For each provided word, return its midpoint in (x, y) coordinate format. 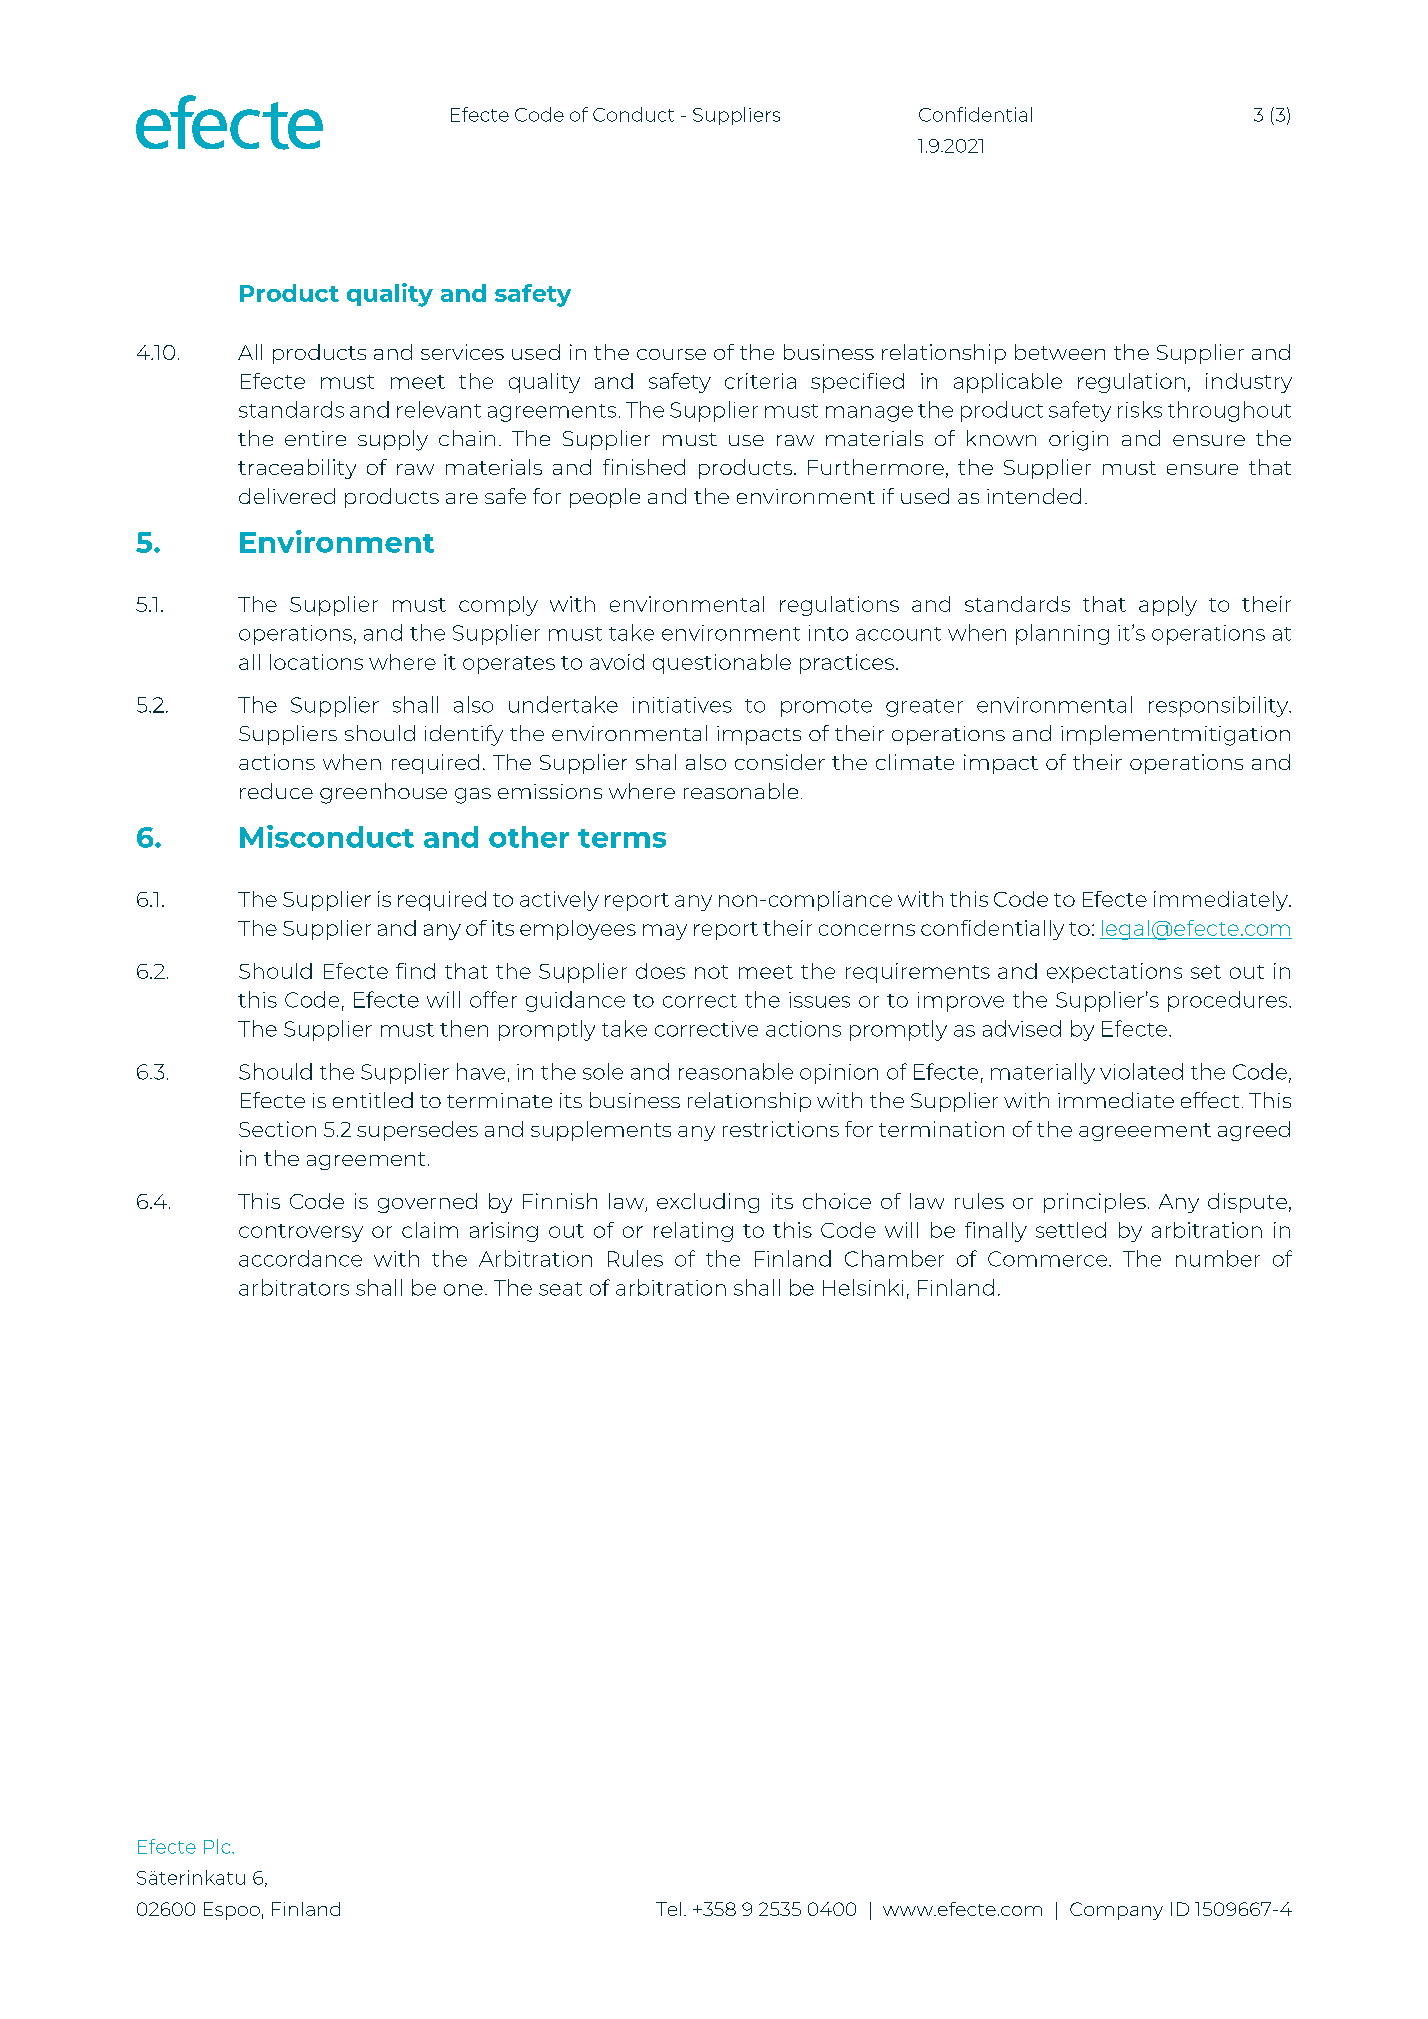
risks (1140, 409)
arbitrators (294, 1287)
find (415, 971)
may (665, 932)
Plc (218, 1846)
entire (315, 438)
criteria (760, 381)
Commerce (1047, 1259)
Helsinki (863, 1287)
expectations (1114, 973)
